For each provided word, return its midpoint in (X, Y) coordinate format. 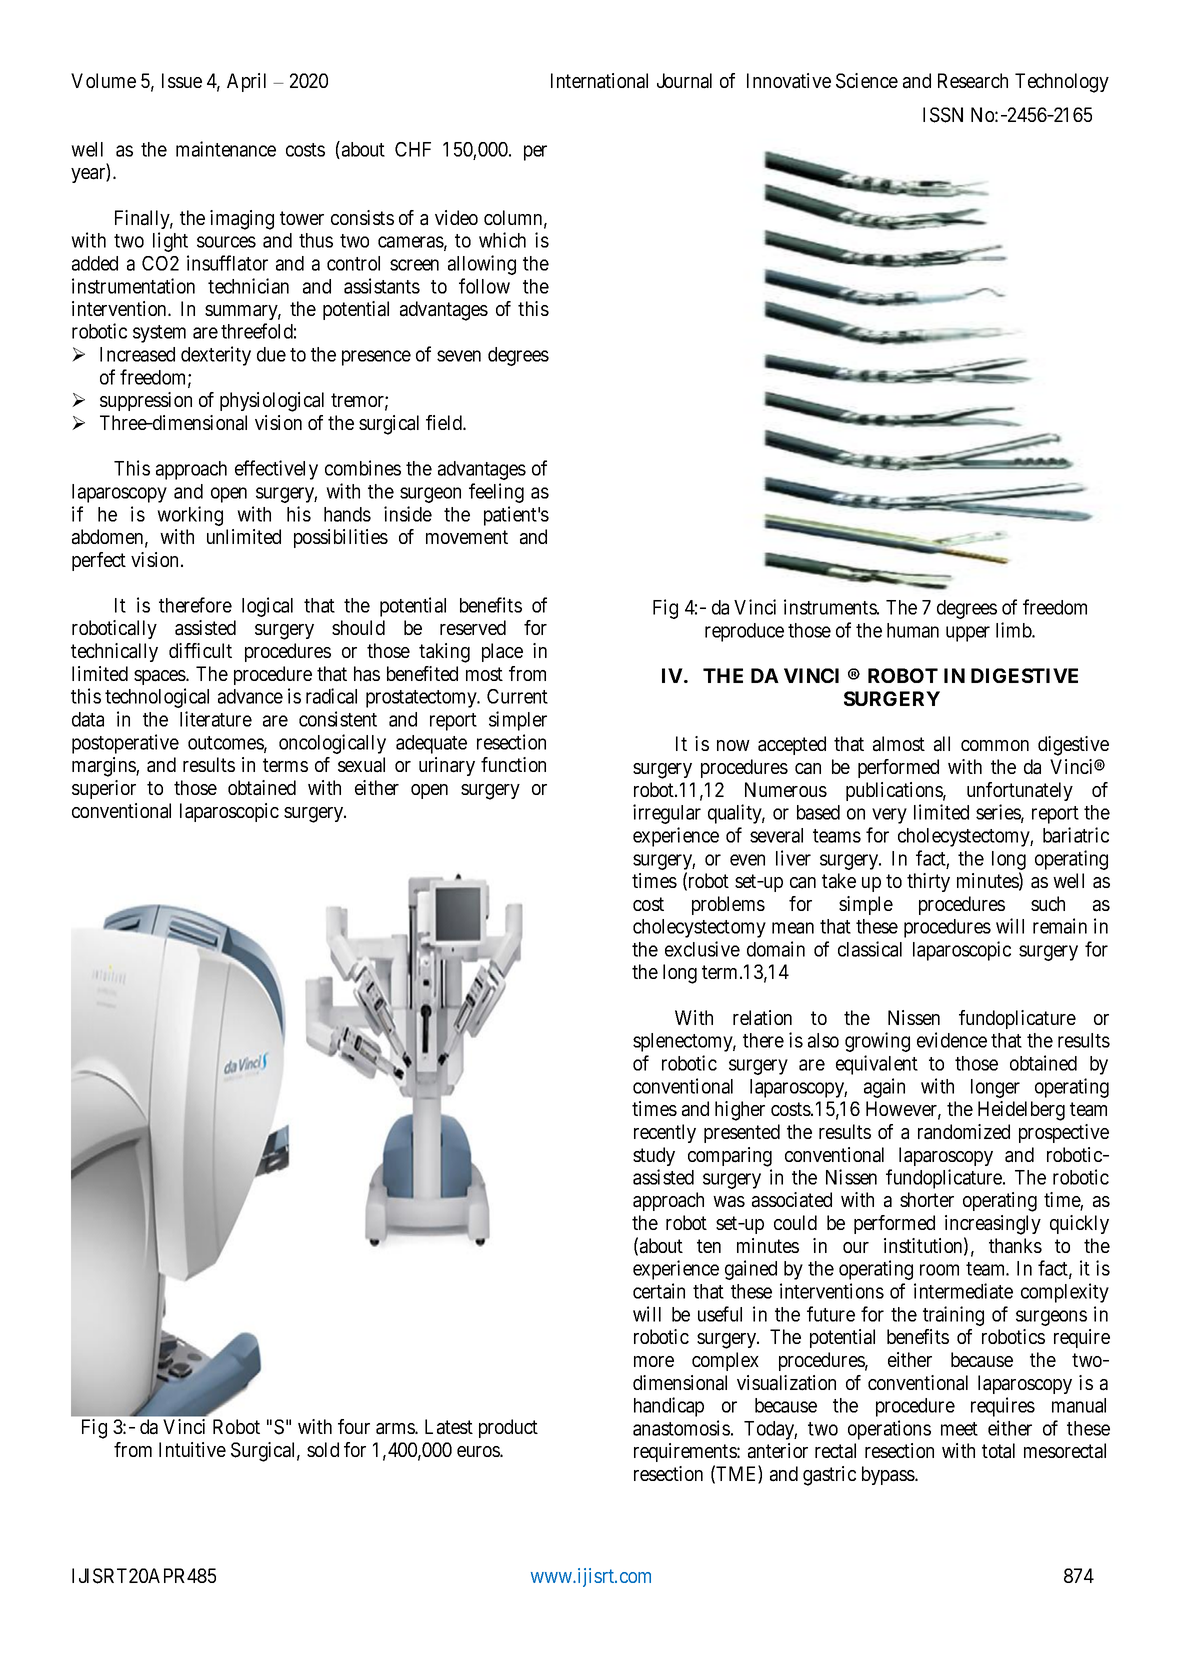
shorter (927, 1199)
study (654, 1156)
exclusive (702, 949)
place (502, 652)
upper (968, 634)
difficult (200, 650)
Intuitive (192, 1449)
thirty (928, 882)
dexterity (216, 356)
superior (104, 789)
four (354, 1426)
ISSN (943, 115)
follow (484, 286)
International (599, 81)
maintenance (226, 149)
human (913, 630)
